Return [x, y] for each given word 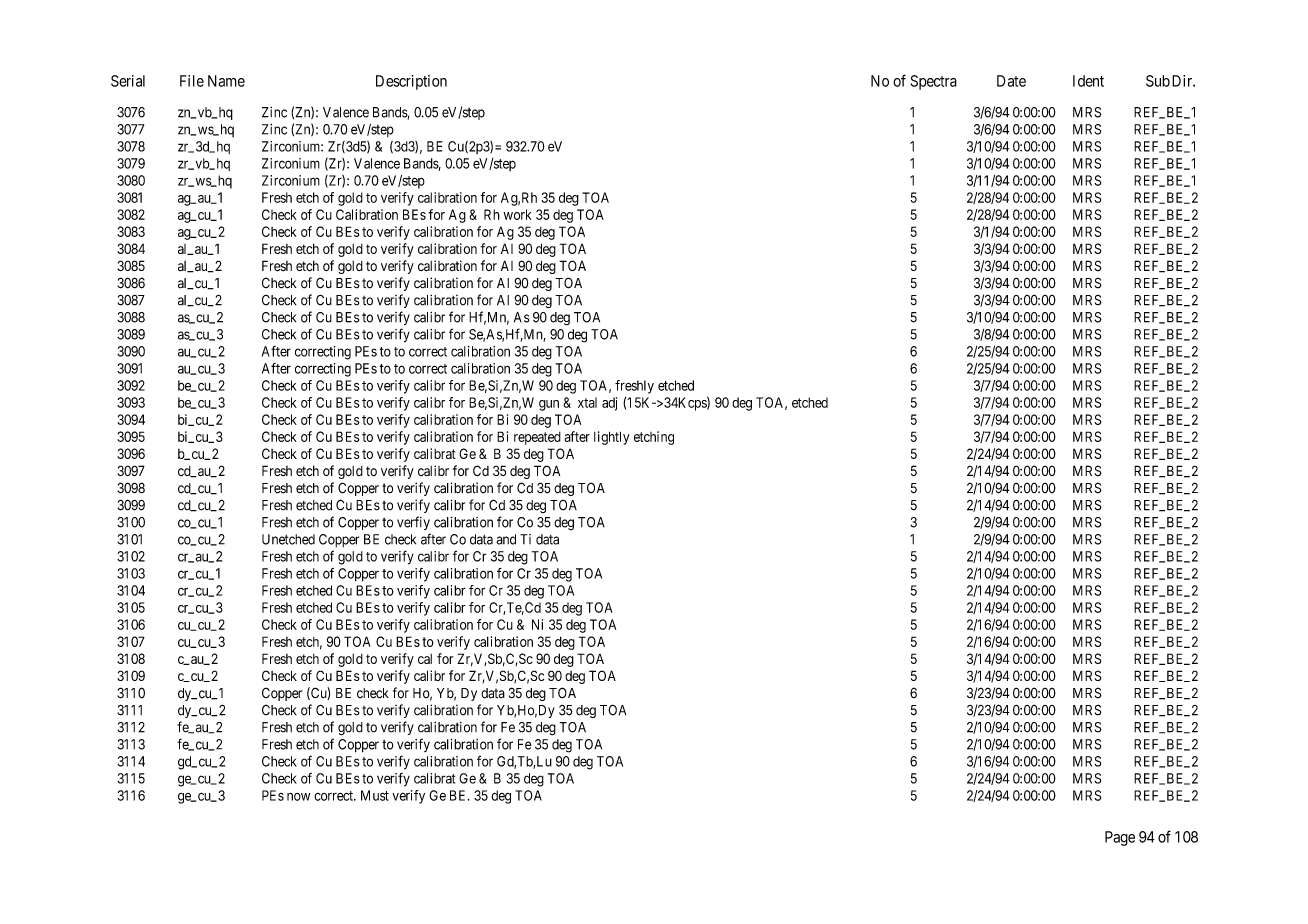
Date [1011, 81]
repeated [537, 438]
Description [411, 82]
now [298, 797]
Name [226, 81]
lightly [612, 438]
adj [609, 404]
